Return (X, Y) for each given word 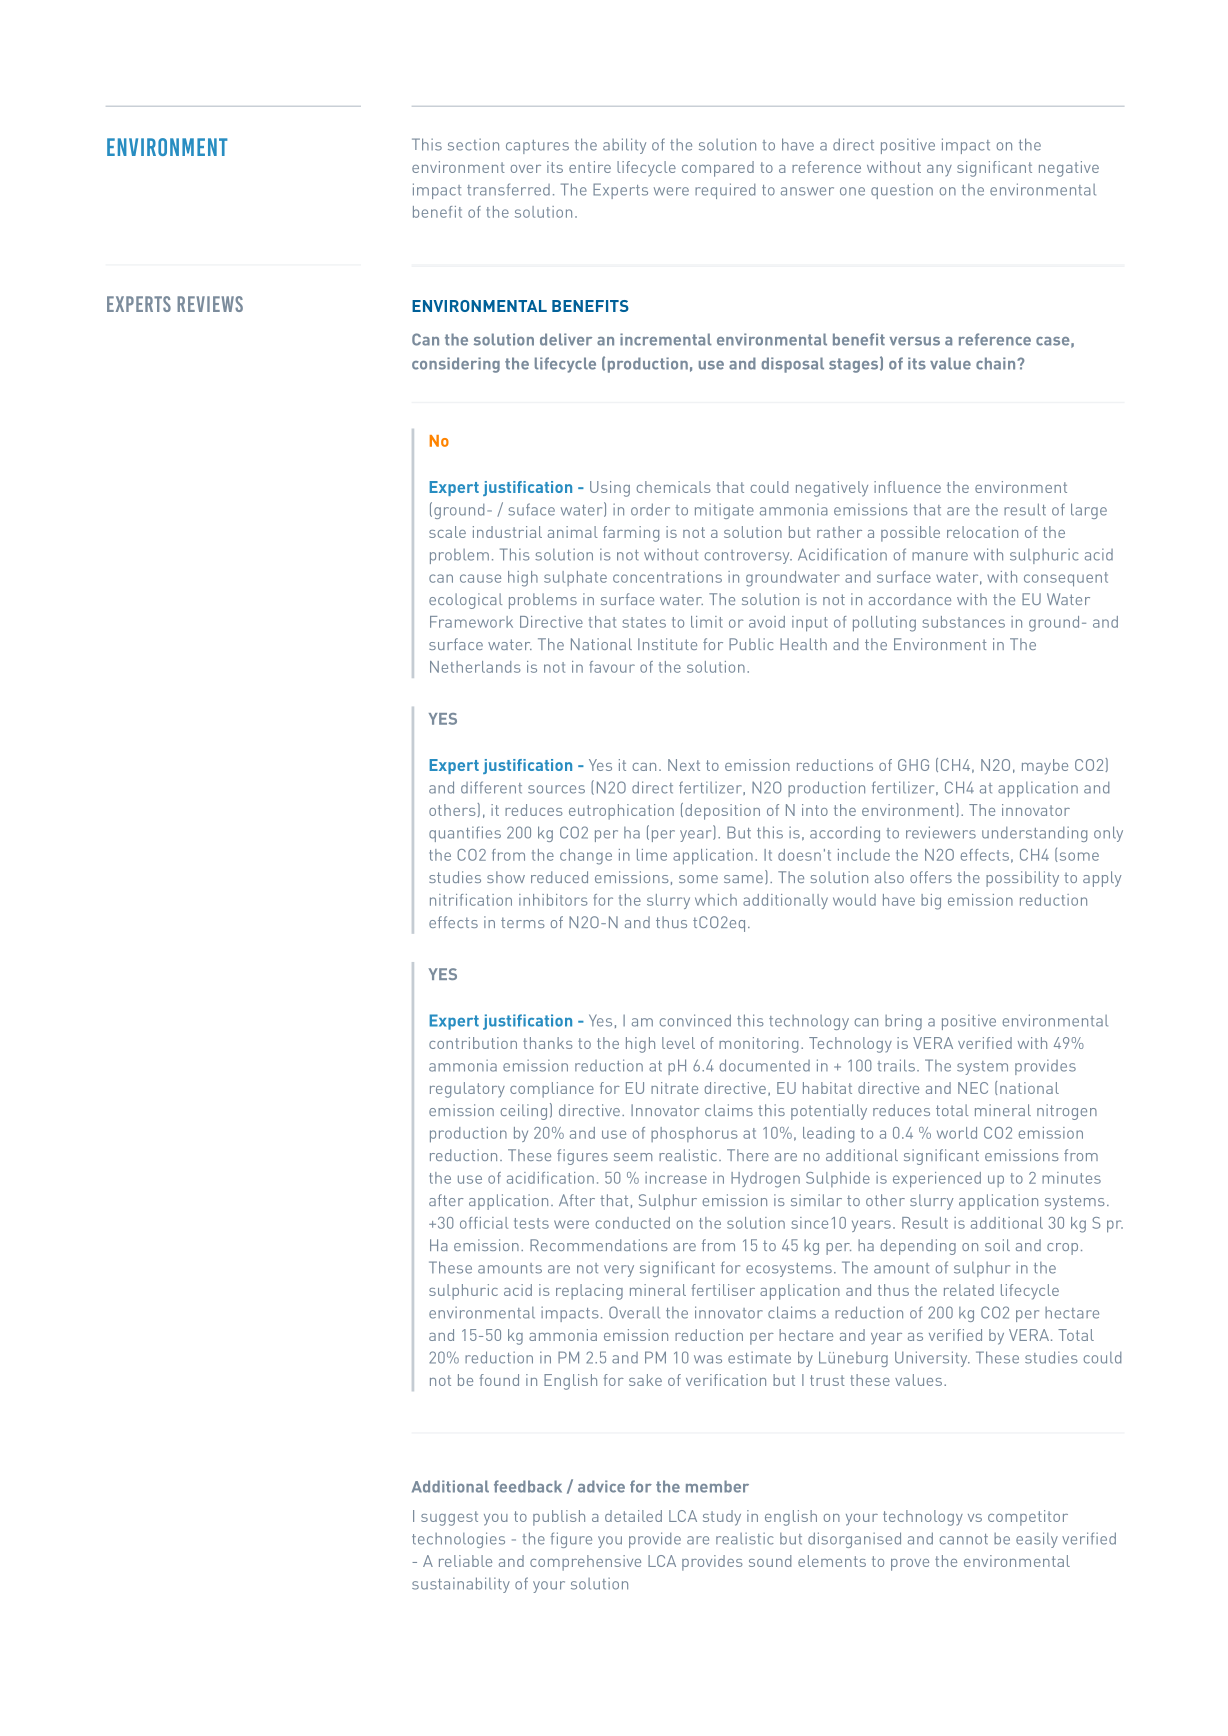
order (650, 509)
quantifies (465, 834)
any (939, 171)
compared (718, 169)
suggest (449, 1518)
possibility (1022, 879)
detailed (633, 1516)
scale (447, 532)
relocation (982, 532)
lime (652, 855)
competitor (1028, 1518)
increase (676, 1178)
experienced (937, 1180)
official (484, 1223)
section (473, 144)
